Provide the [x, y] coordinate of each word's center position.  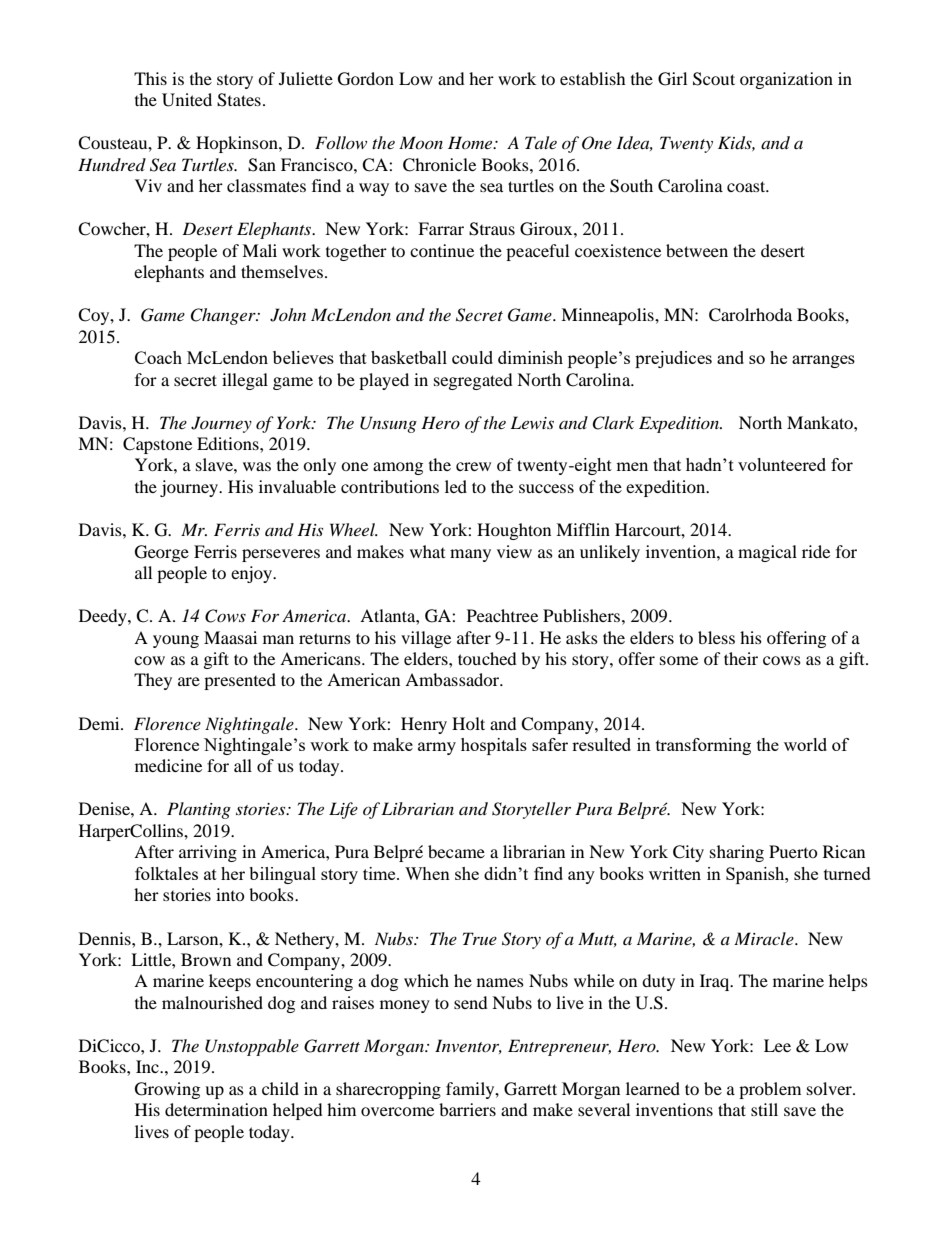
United [187, 100]
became [456, 851]
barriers [467, 1109]
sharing [737, 853]
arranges [823, 361]
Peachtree [502, 615]
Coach [158, 357]
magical [767, 553]
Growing [167, 1090]
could [472, 357]
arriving [208, 853]
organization [786, 80]
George [162, 553]
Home [471, 142]
